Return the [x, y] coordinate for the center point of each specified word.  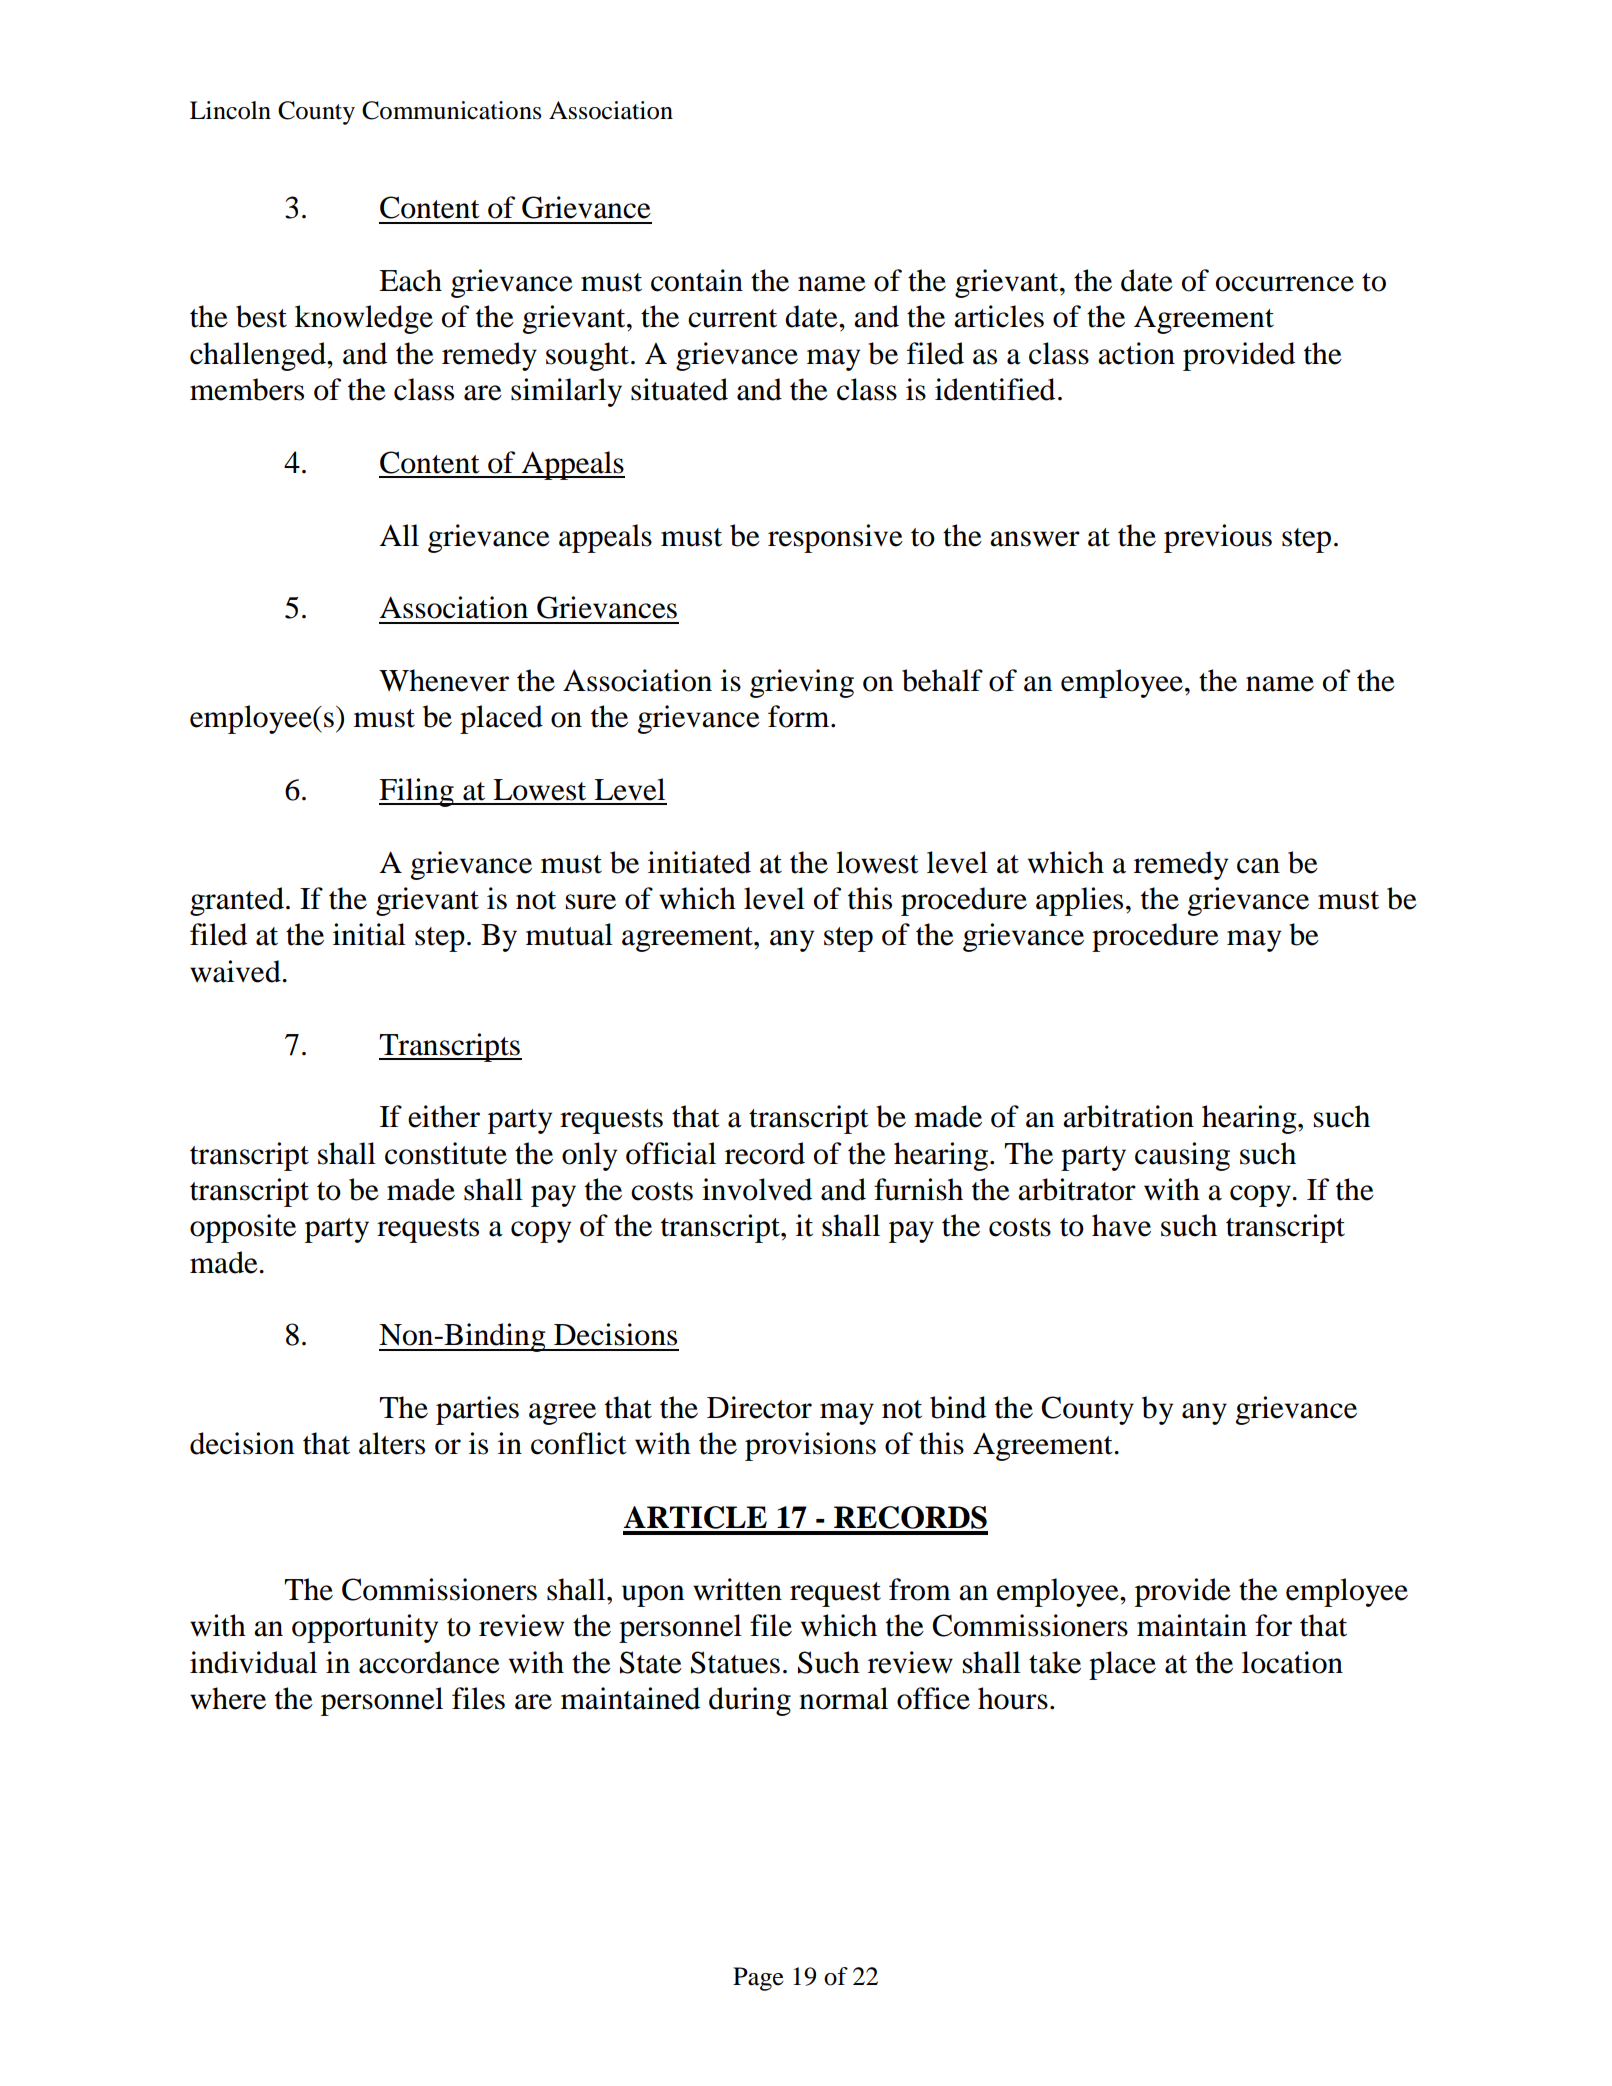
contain [697, 280]
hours [1013, 1698]
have [1121, 1225]
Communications [451, 110]
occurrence [1285, 284]
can [1258, 866]
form [800, 716]
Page [758, 1979]
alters [392, 1443]
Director [759, 1407]
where [228, 1698]
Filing [417, 792]
